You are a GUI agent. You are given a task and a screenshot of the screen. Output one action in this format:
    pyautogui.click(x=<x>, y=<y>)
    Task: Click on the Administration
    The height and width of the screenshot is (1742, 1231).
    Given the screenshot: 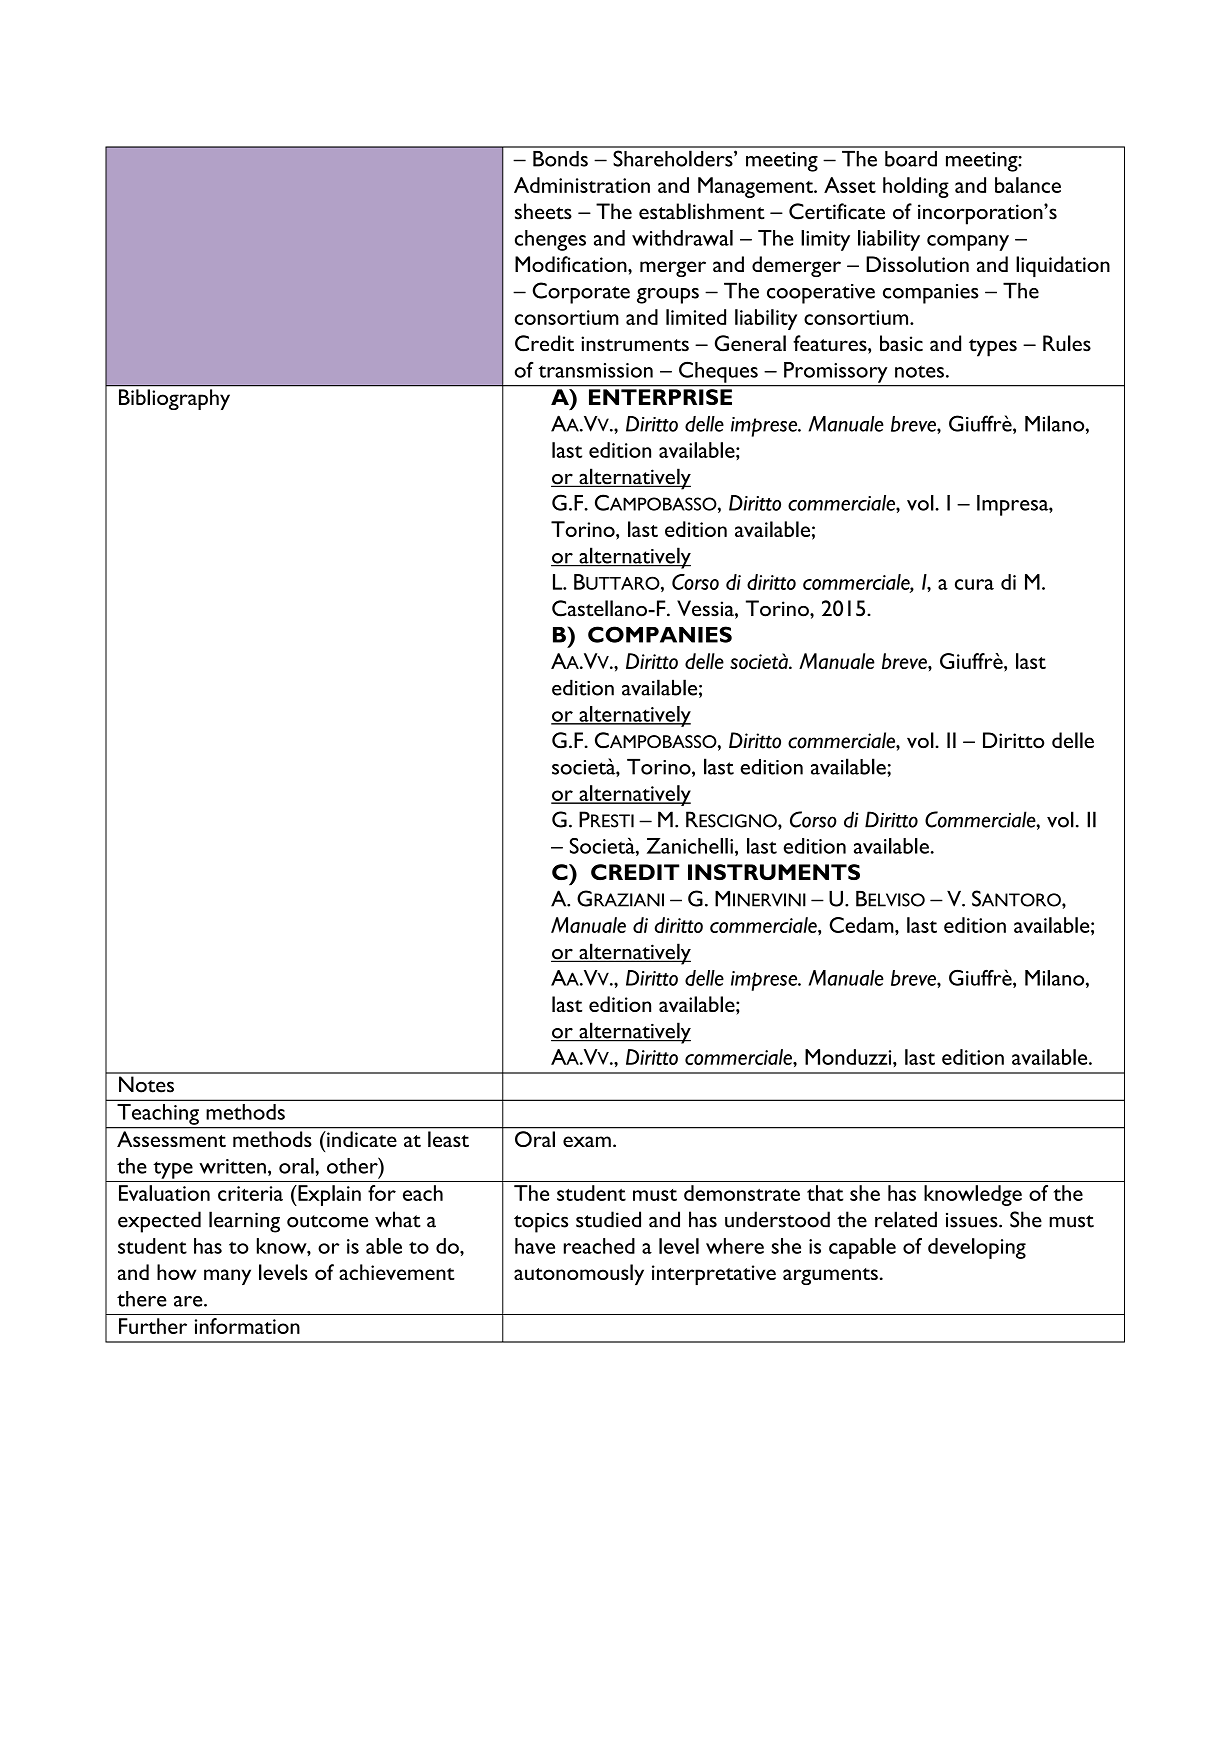 What is the action you would take?
    pyautogui.click(x=582, y=185)
